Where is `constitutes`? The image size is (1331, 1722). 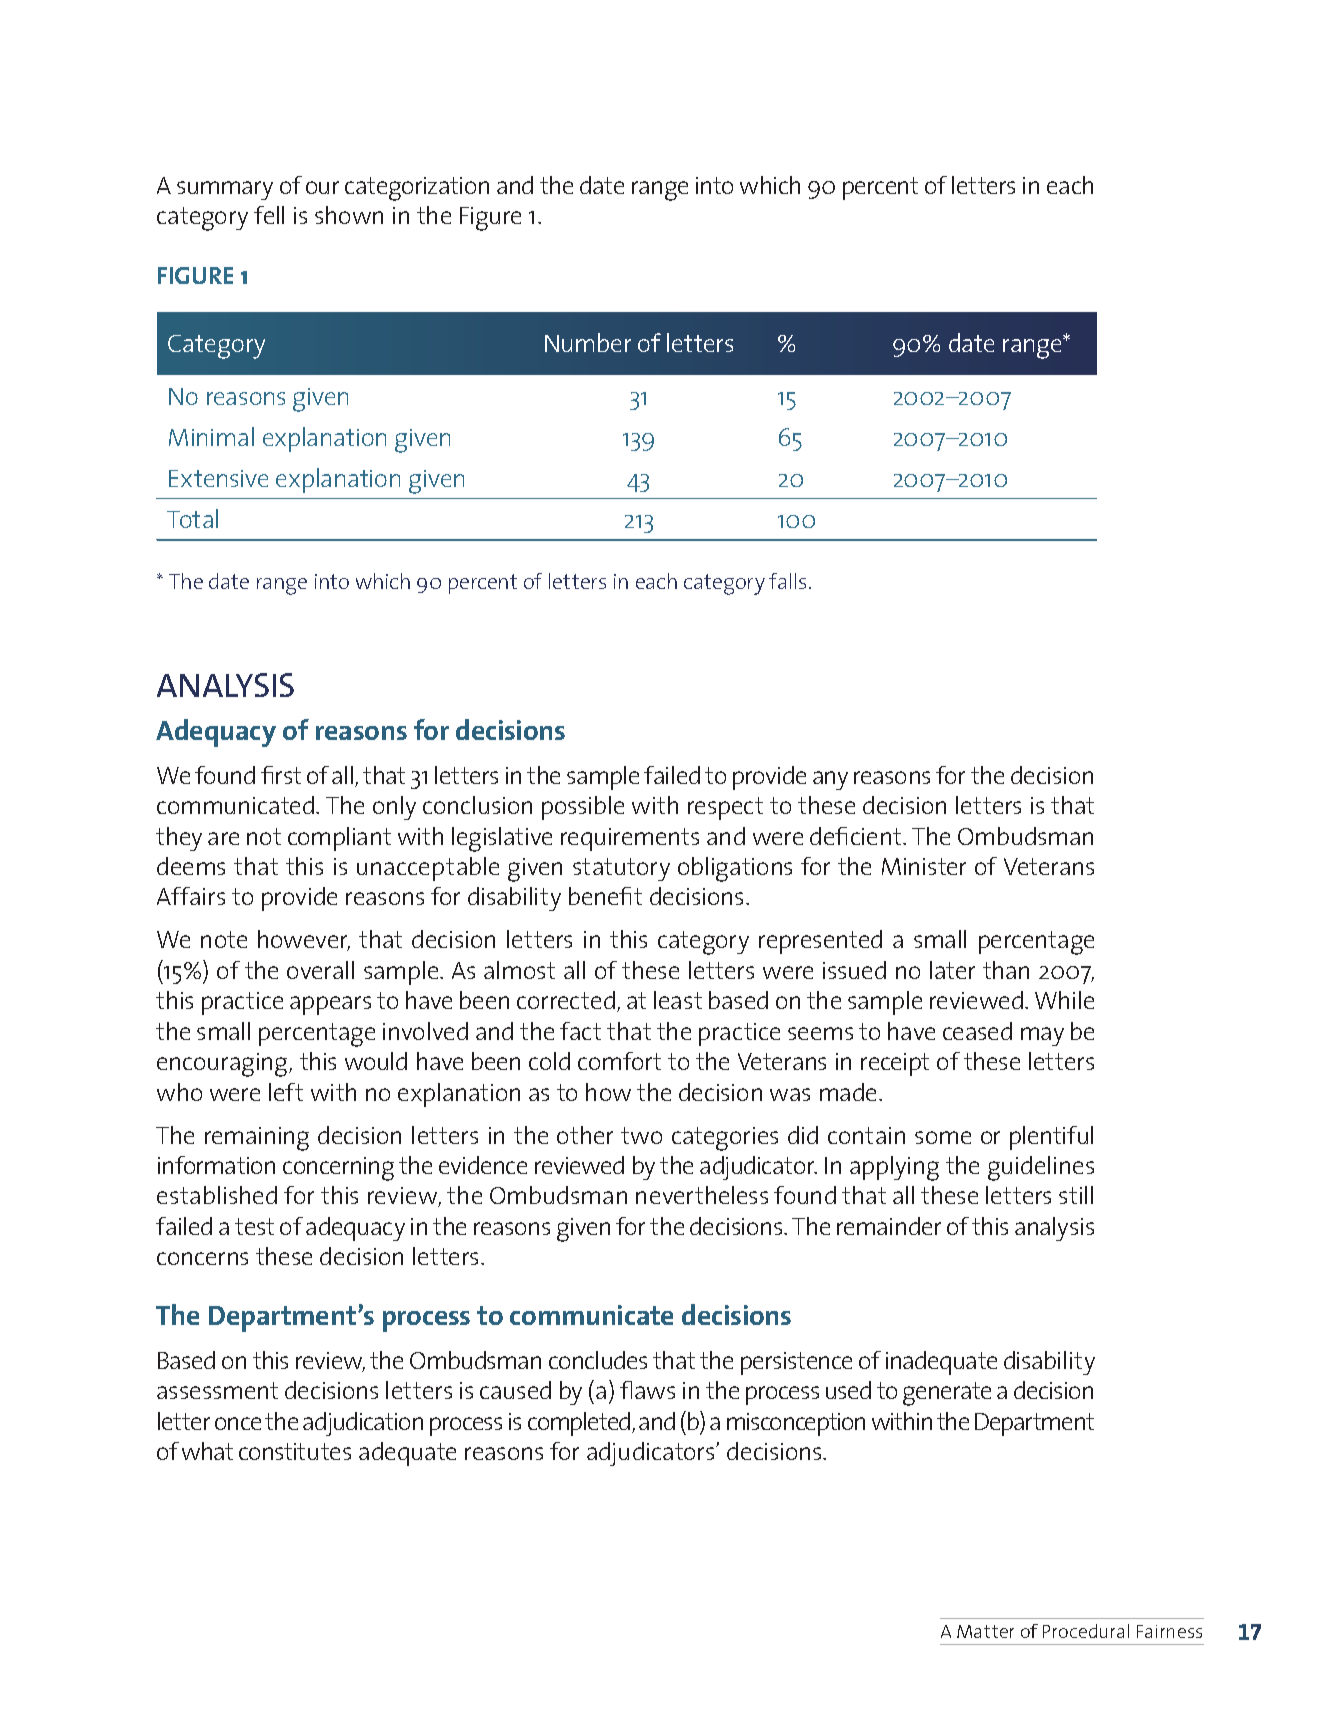 constitutes is located at coordinates (295, 1451).
